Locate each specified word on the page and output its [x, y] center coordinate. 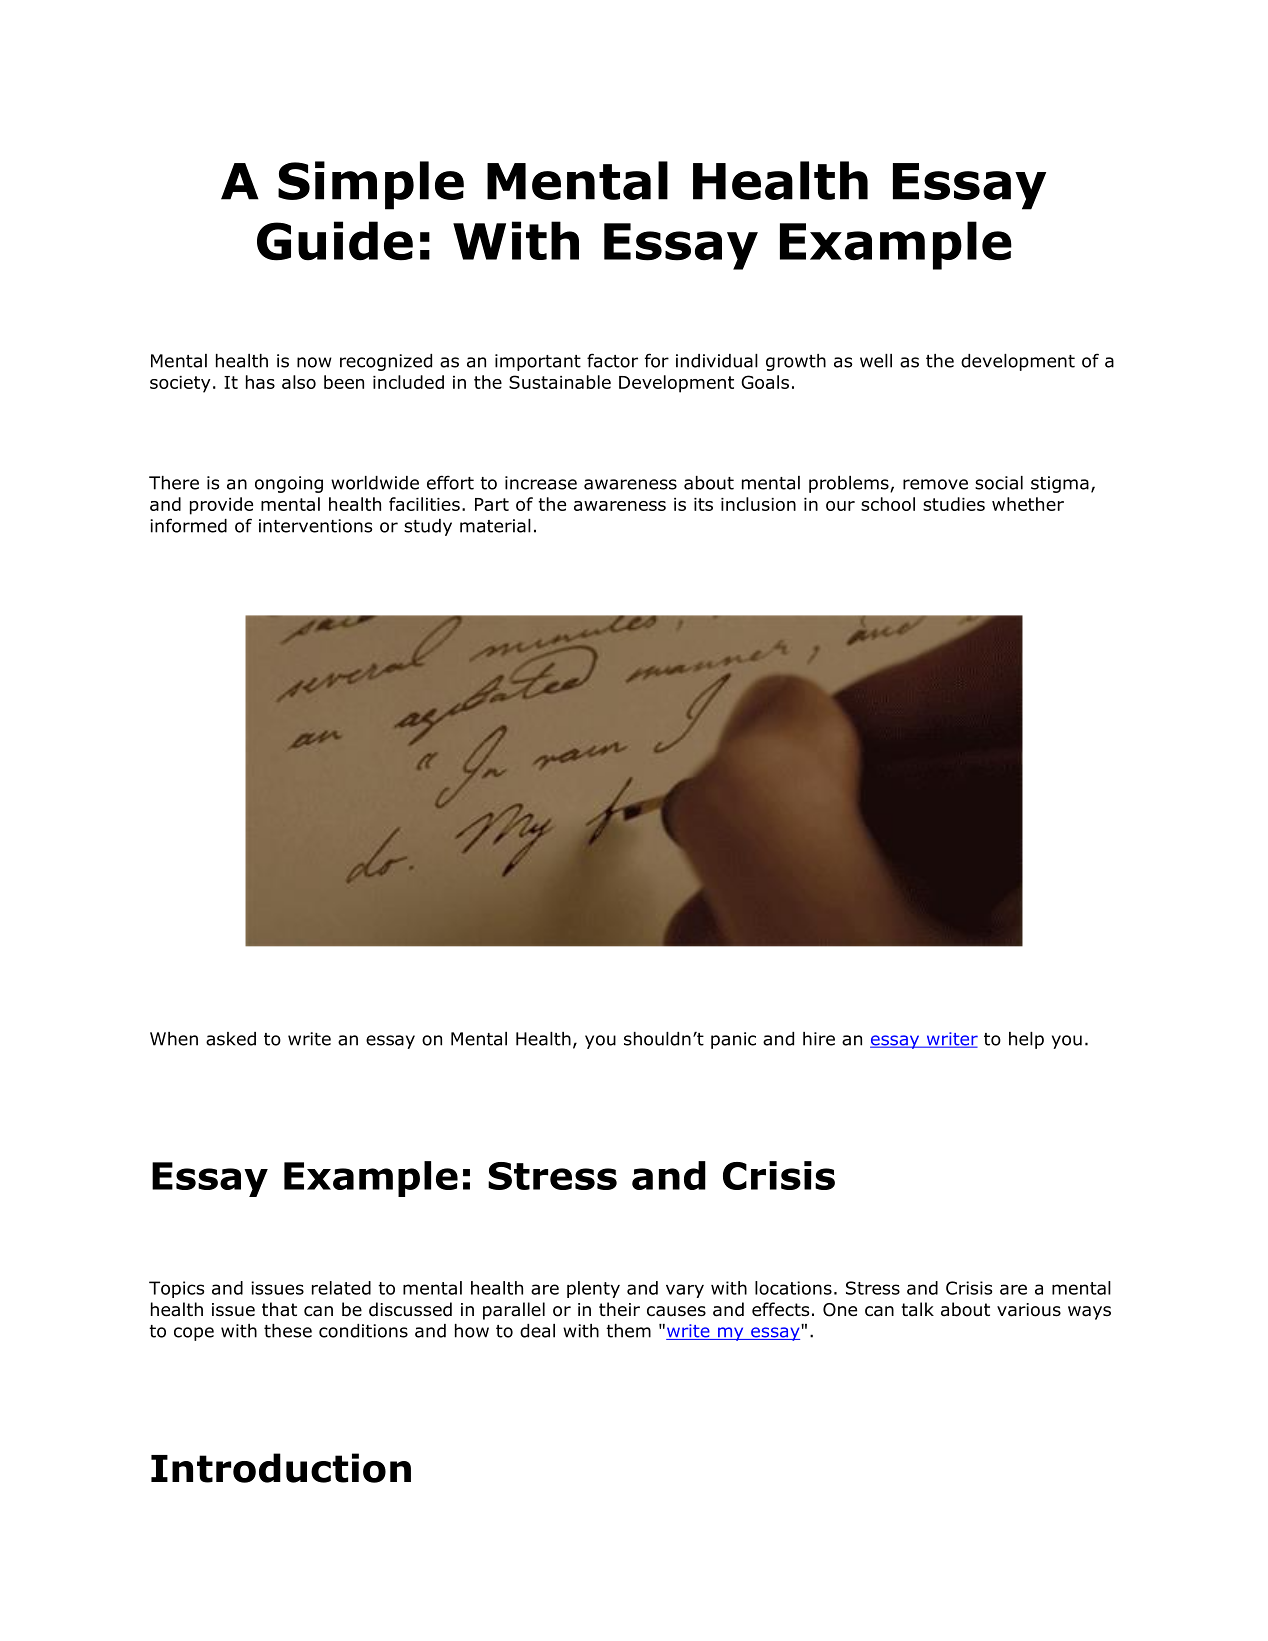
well [876, 361]
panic [733, 1040]
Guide [335, 241]
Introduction [281, 1468]
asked [231, 1039]
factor [612, 360]
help [1026, 1040]
